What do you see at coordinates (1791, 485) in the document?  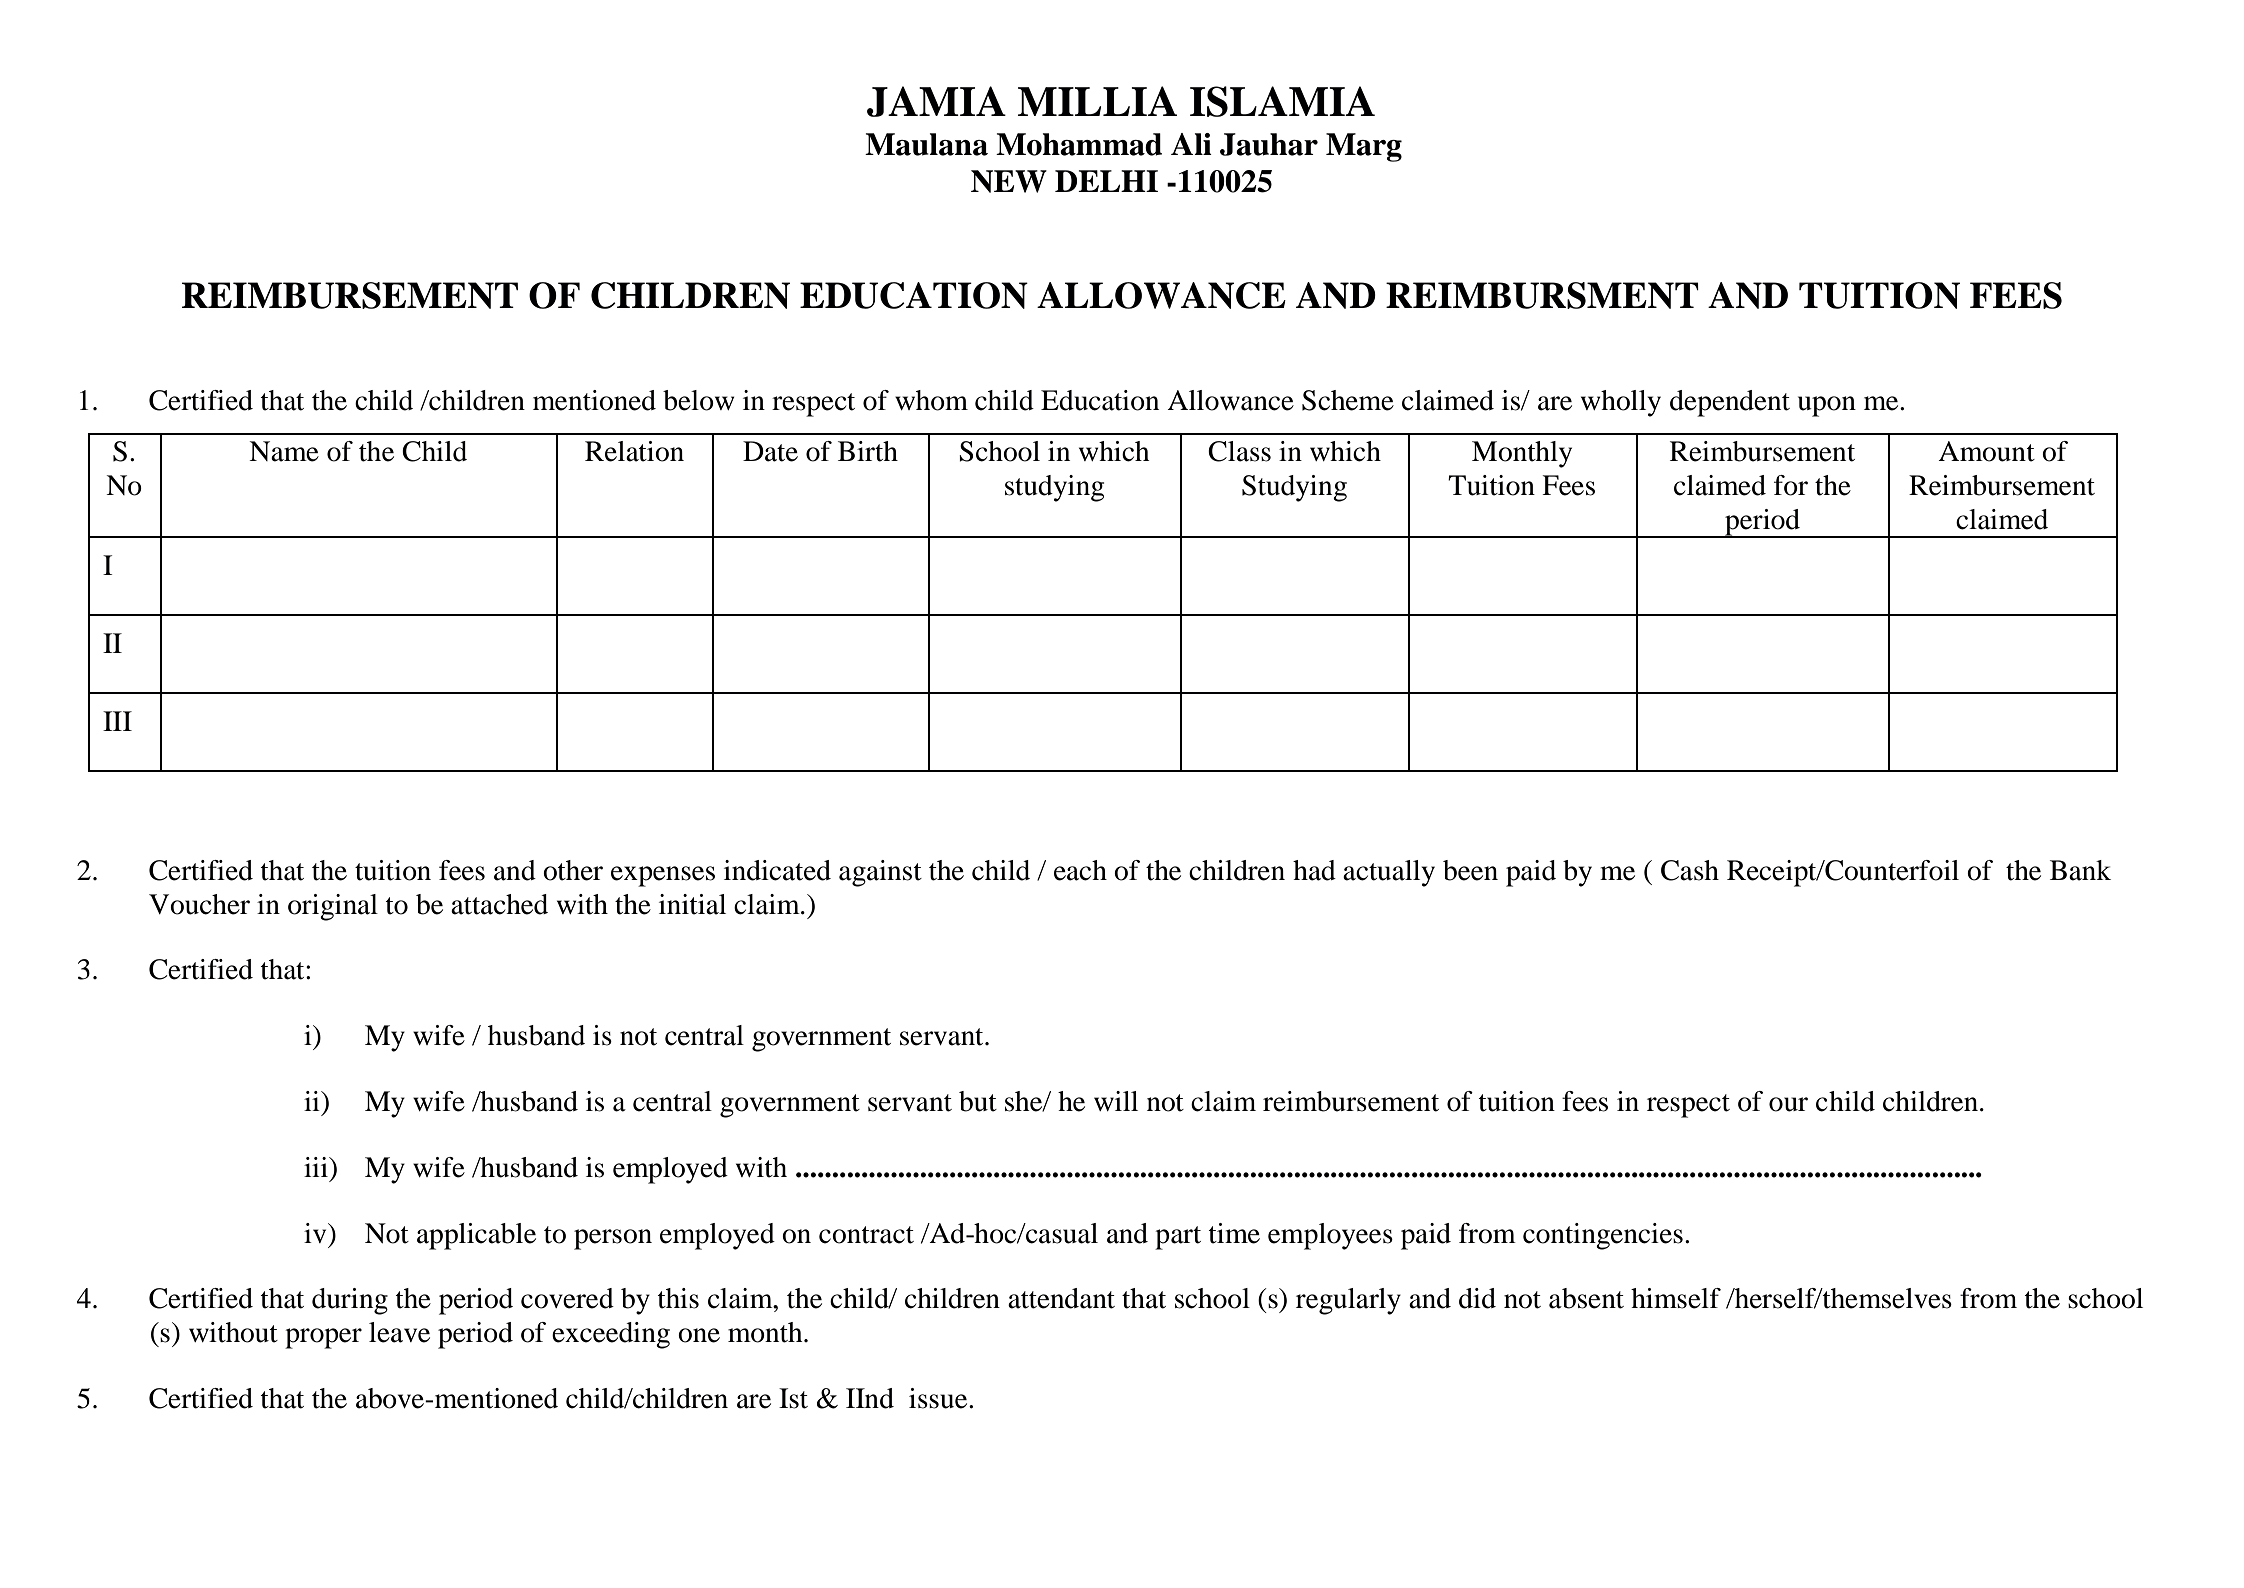 I see `for` at bounding box center [1791, 485].
